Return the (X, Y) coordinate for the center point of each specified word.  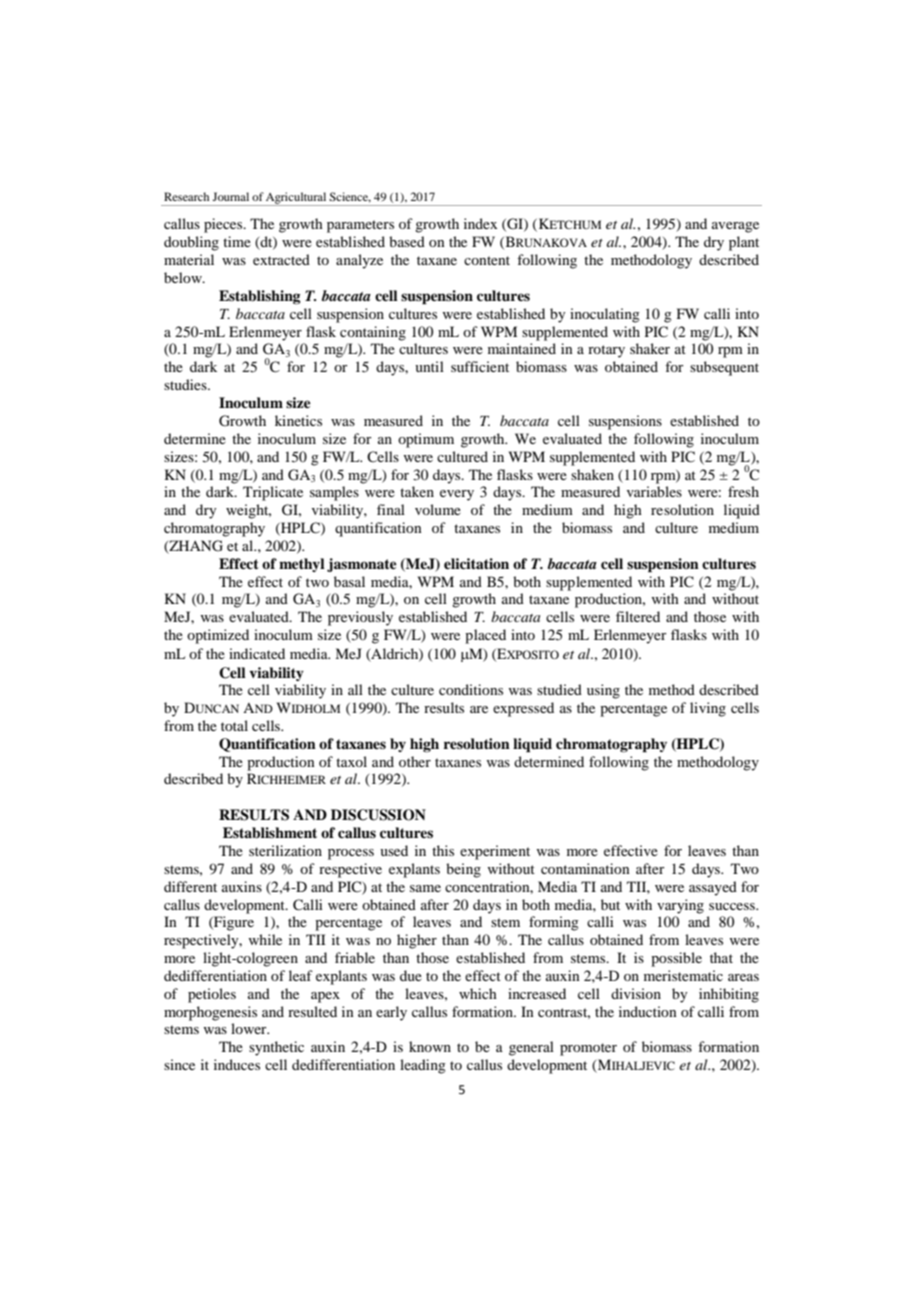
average (735, 227)
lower (250, 1028)
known (430, 1046)
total (234, 725)
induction (648, 1011)
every (457, 495)
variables (654, 491)
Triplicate (273, 493)
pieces (224, 225)
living (708, 709)
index (480, 223)
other (415, 761)
